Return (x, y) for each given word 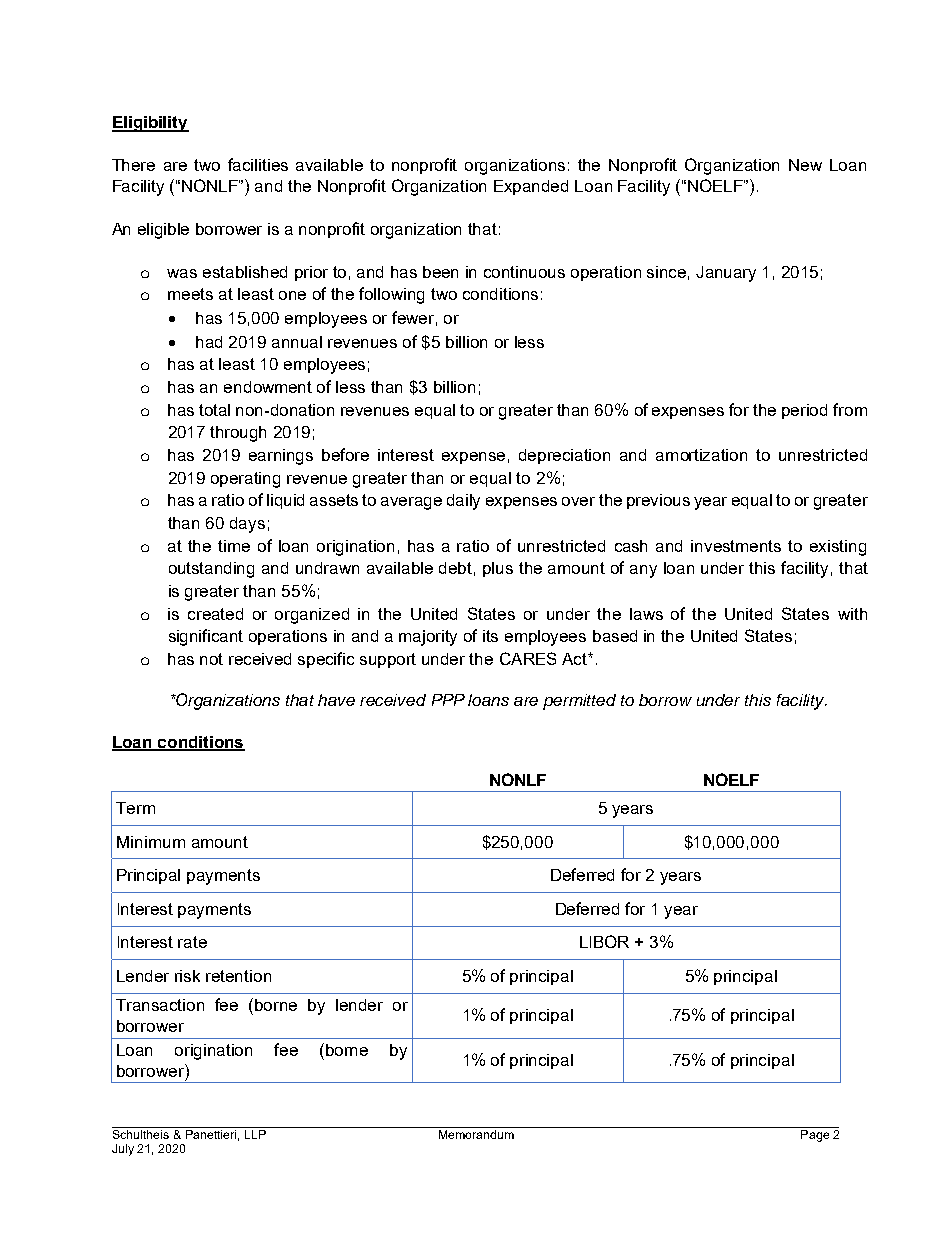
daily (463, 502)
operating (245, 480)
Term (135, 808)
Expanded (531, 187)
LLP (255, 1134)
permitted (579, 702)
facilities (258, 164)
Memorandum (476, 1134)
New (805, 165)
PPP (448, 700)
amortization (701, 455)
